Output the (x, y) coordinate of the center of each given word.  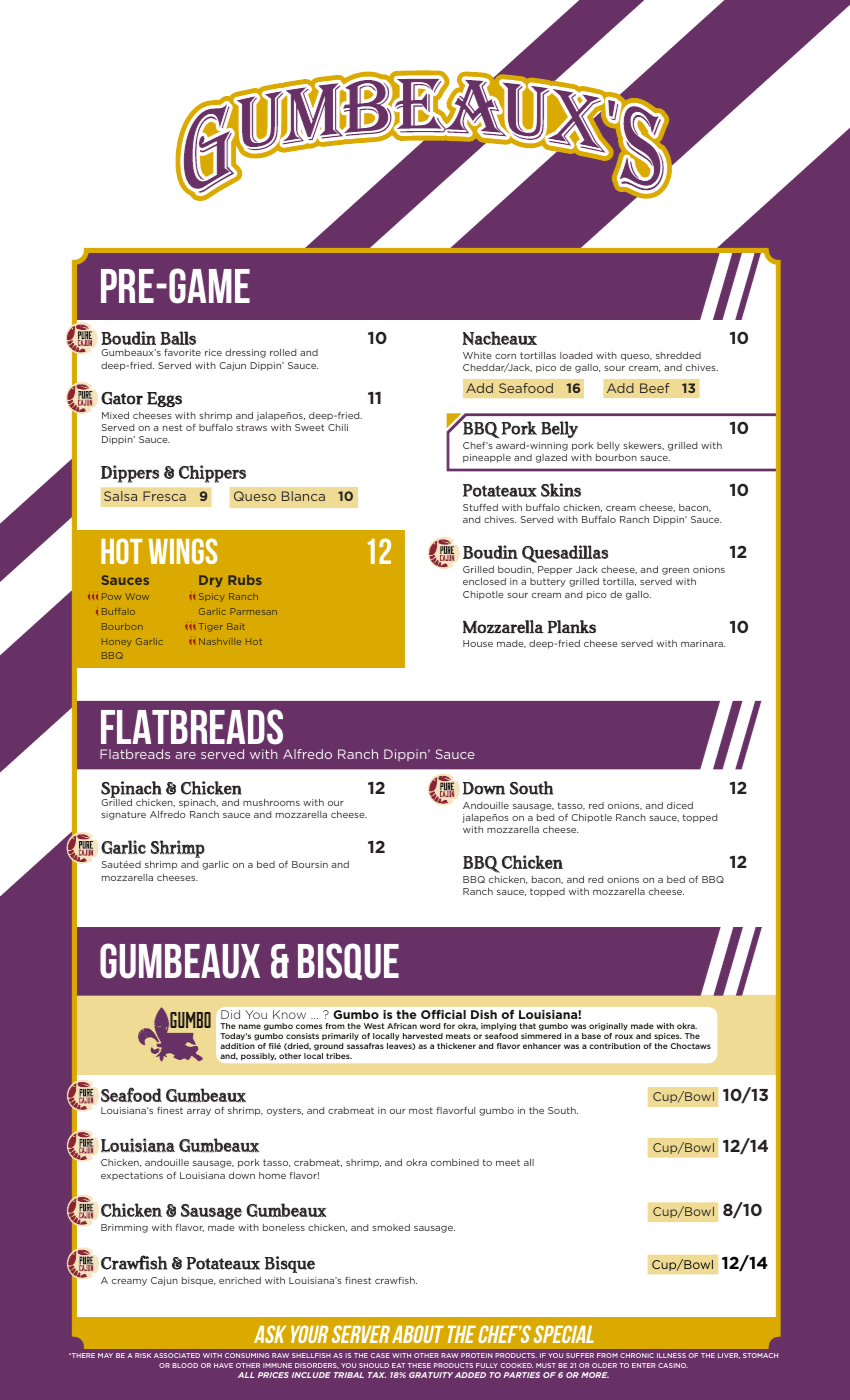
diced (680, 805)
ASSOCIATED (177, 1355)
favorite (182, 352)
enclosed (484, 581)
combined (455, 1162)
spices (668, 1037)
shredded (678, 355)
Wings (183, 551)
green (675, 571)
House (478, 643)
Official (443, 1014)
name (250, 1026)
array (199, 1112)
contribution (614, 1046)
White (477, 355)
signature (123, 815)
